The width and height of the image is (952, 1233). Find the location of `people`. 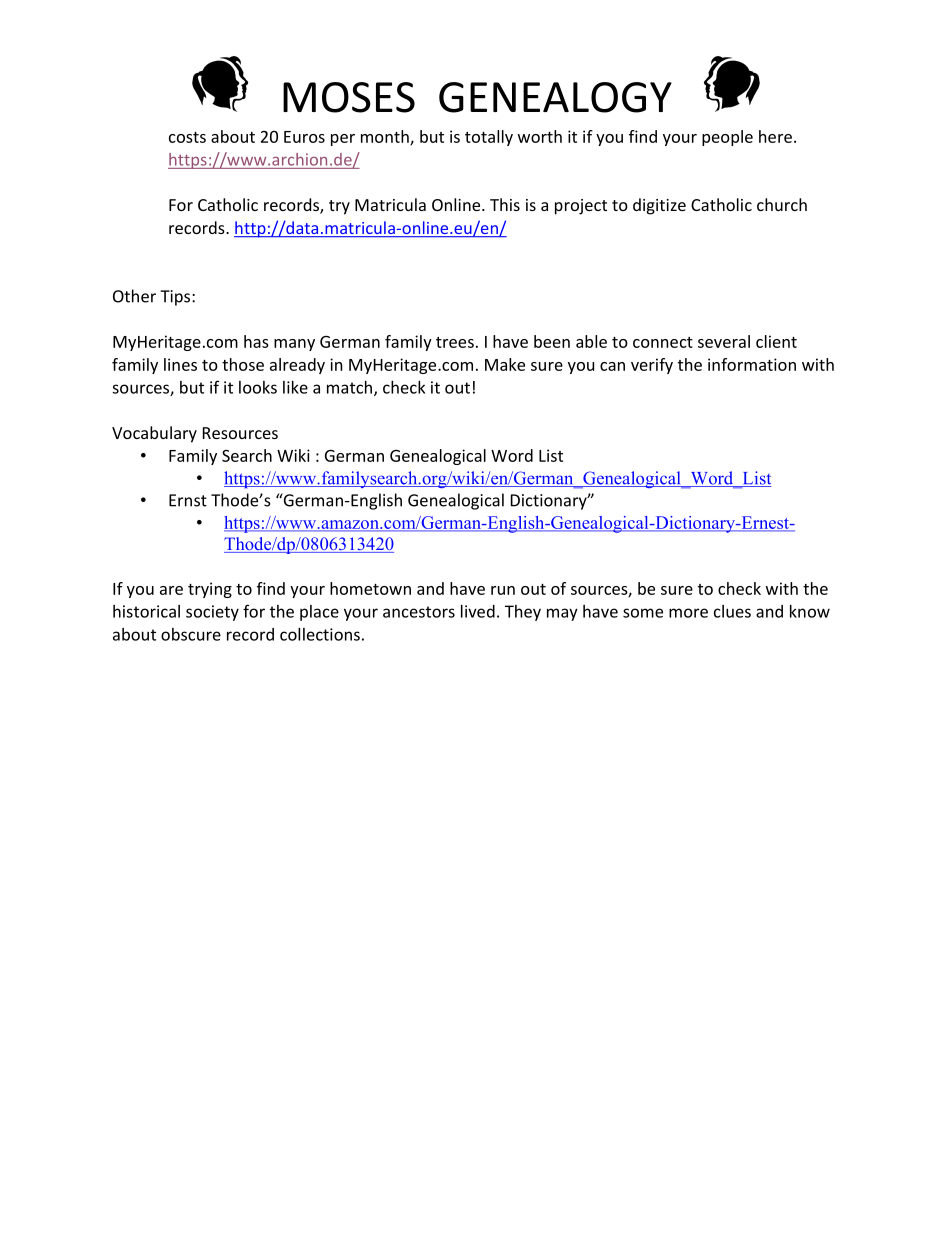

people is located at coordinates (727, 138).
